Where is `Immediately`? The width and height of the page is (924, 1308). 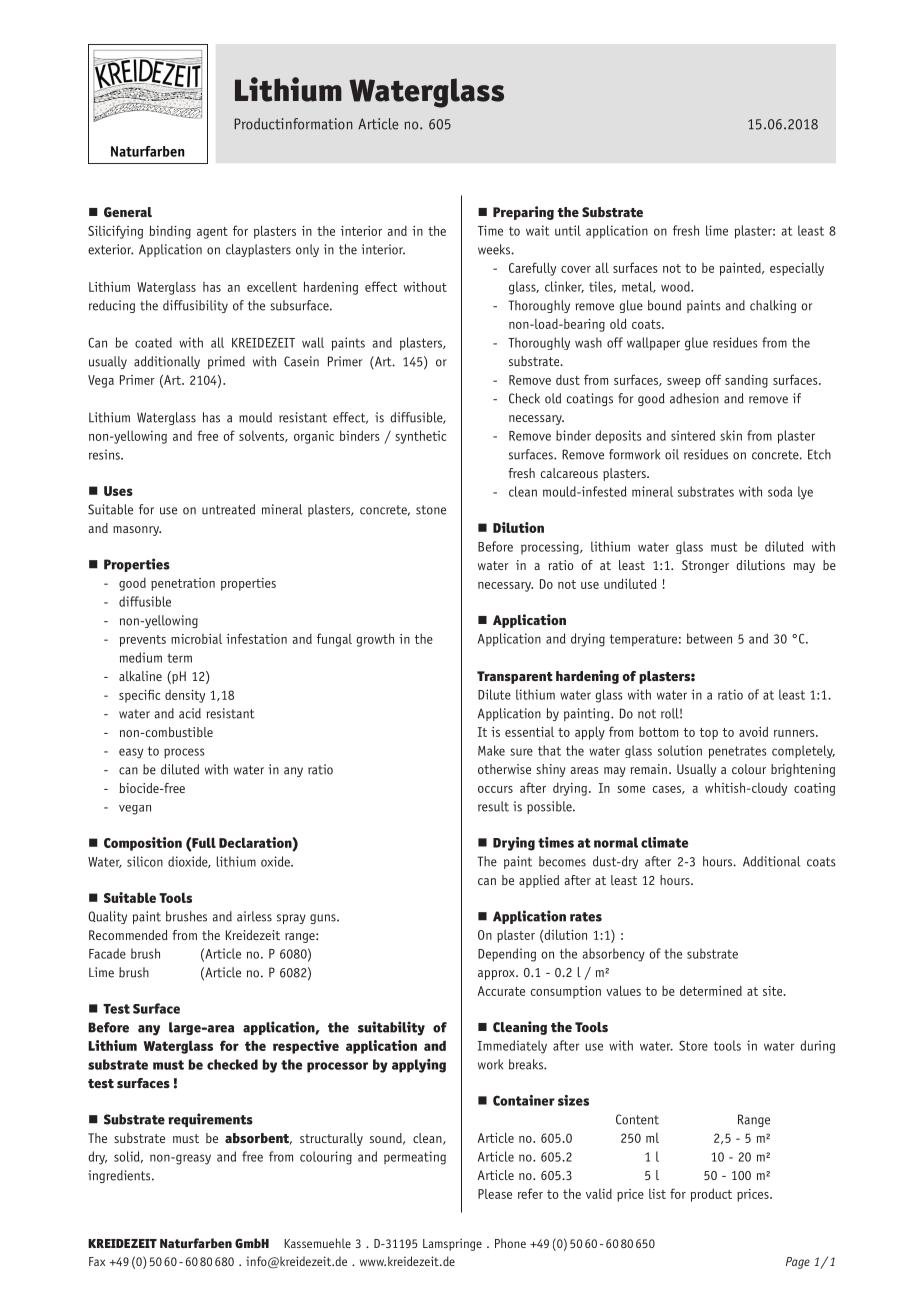 Immediately is located at coordinates (512, 1047).
